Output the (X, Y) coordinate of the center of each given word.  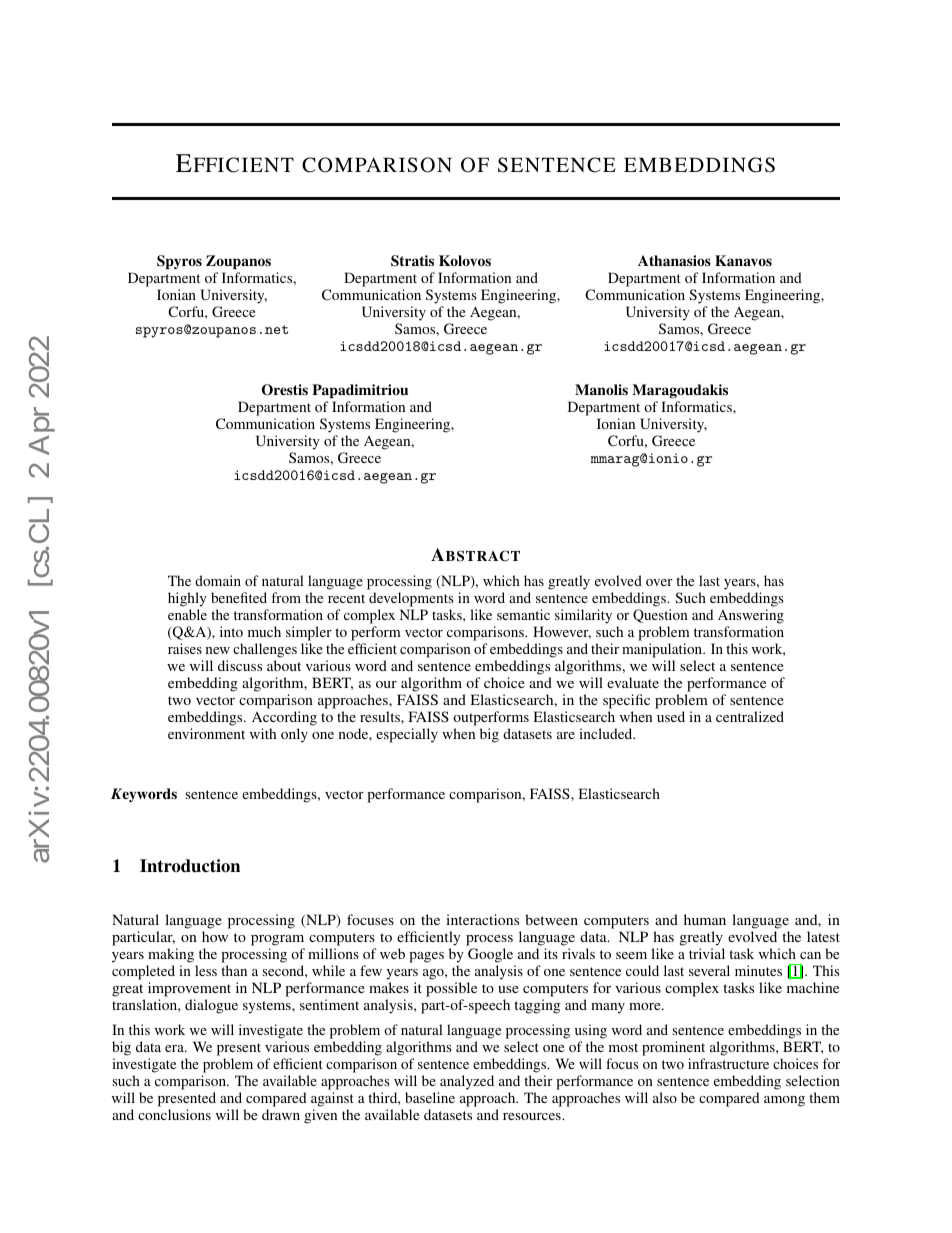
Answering (751, 618)
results (381, 716)
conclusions (174, 1114)
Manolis (601, 389)
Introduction (190, 866)
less (206, 970)
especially (407, 735)
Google (490, 955)
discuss (240, 665)
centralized (750, 716)
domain (218, 580)
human (705, 919)
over (659, 582)
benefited (239, 597)
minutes (758, 970)
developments (411, 601)
